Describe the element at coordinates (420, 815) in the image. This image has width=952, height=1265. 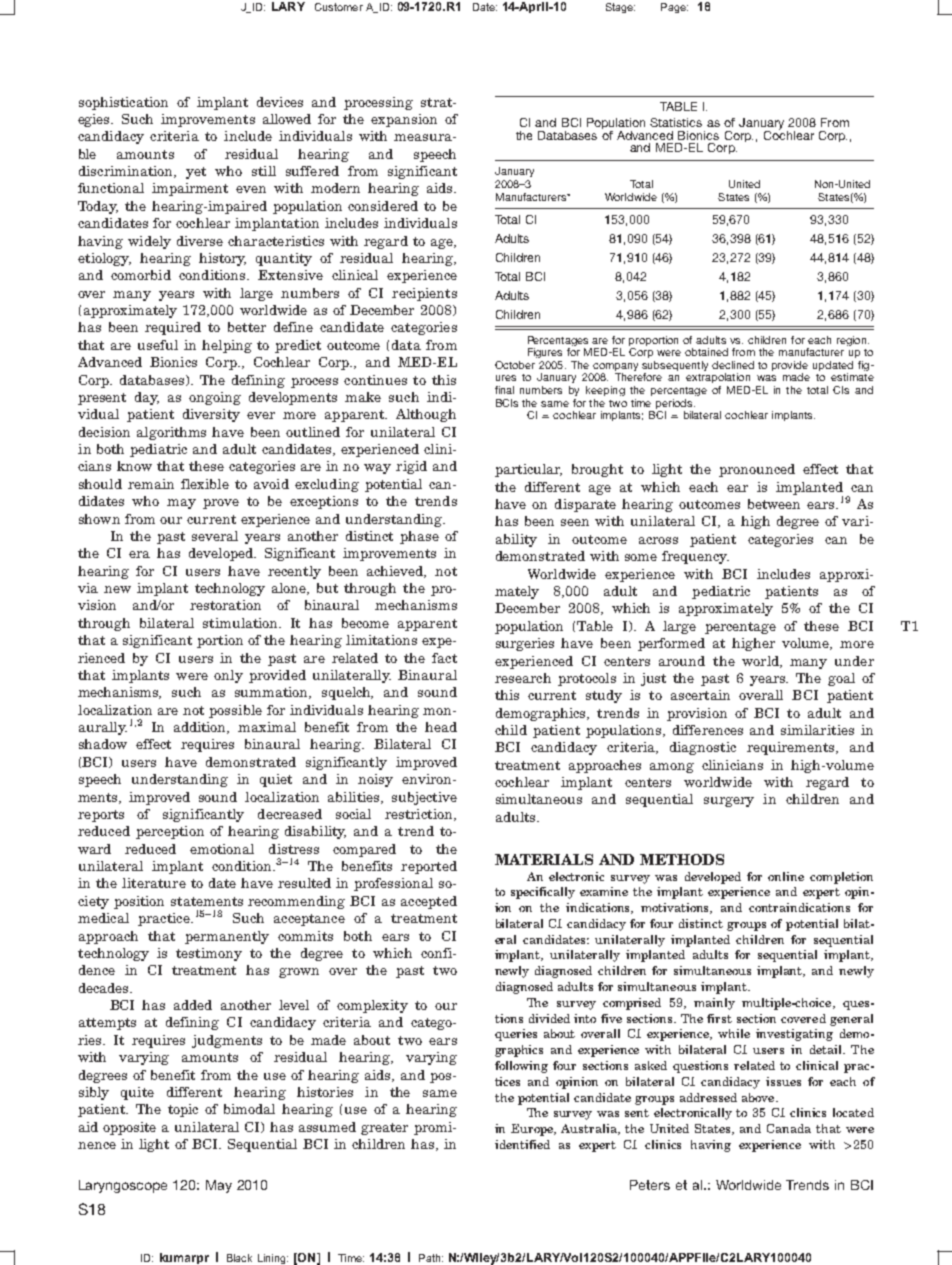
I see `restriction` at that location.
